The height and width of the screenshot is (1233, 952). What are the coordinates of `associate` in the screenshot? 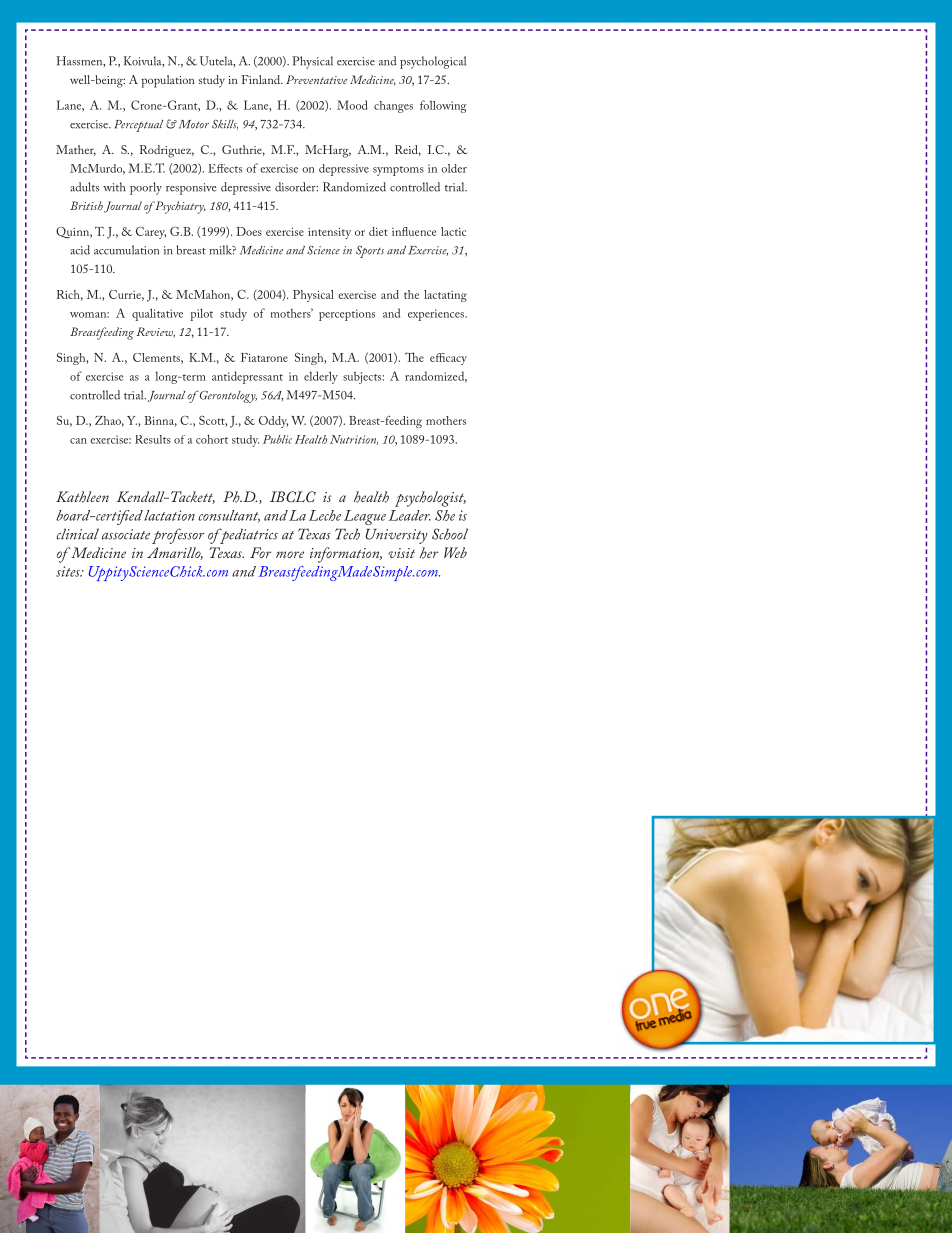 It's located at (126, 534).
